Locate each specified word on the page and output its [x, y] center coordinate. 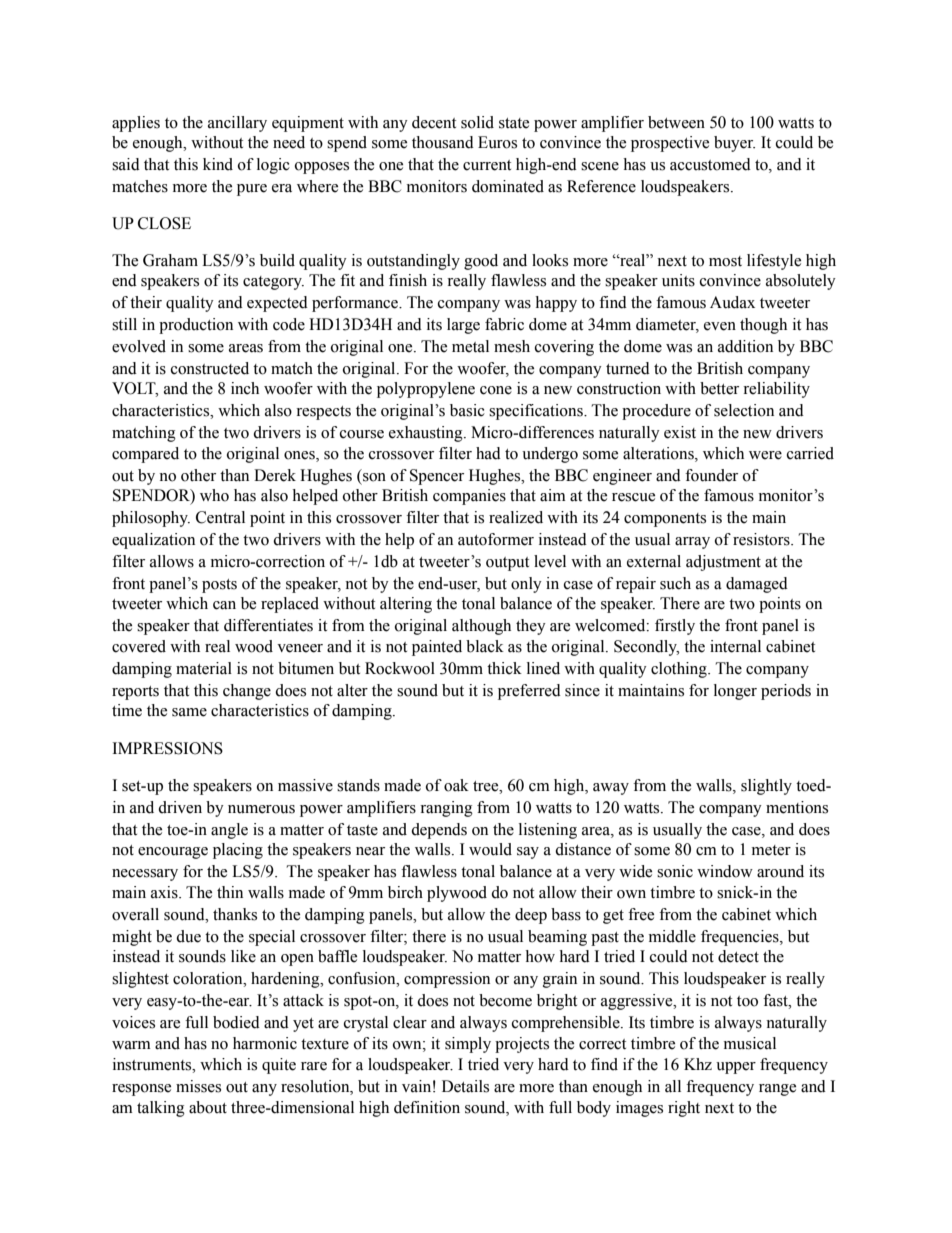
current [487, 165]
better [719, 388]
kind [218, 164]
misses [198, 1086]
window [725, 871]
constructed [210, 368]
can [224, 605]
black [485, 646]
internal [735, 646]
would [490, 849]
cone [496, 390]
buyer [734, 144]
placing [238, 851]
